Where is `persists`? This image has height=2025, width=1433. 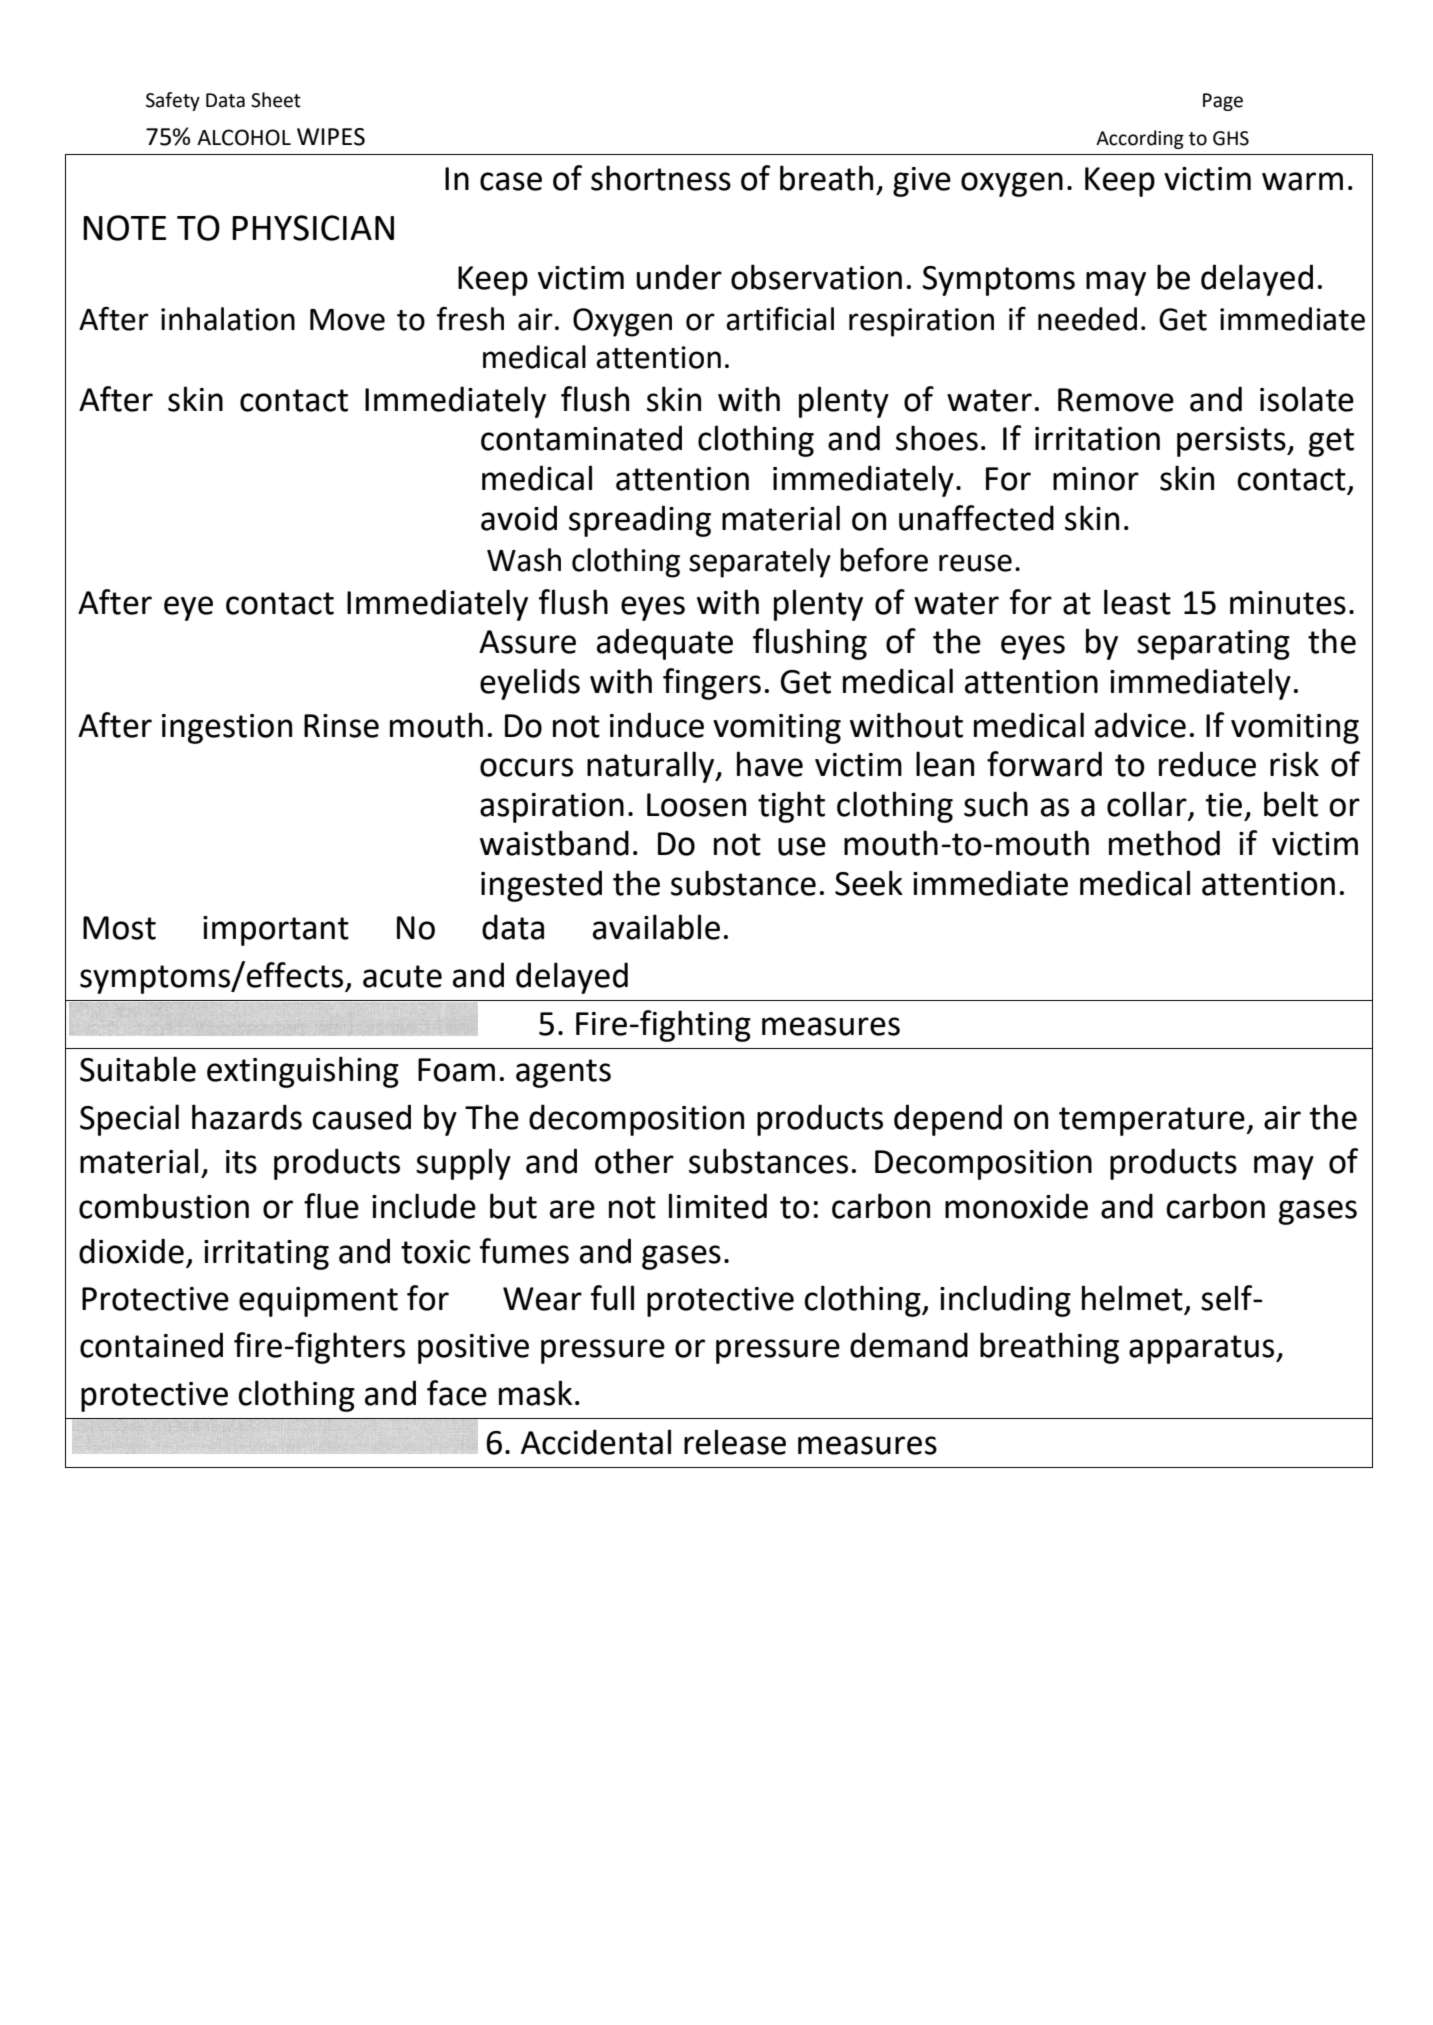 persists is located at coordinates (1232, 442).
